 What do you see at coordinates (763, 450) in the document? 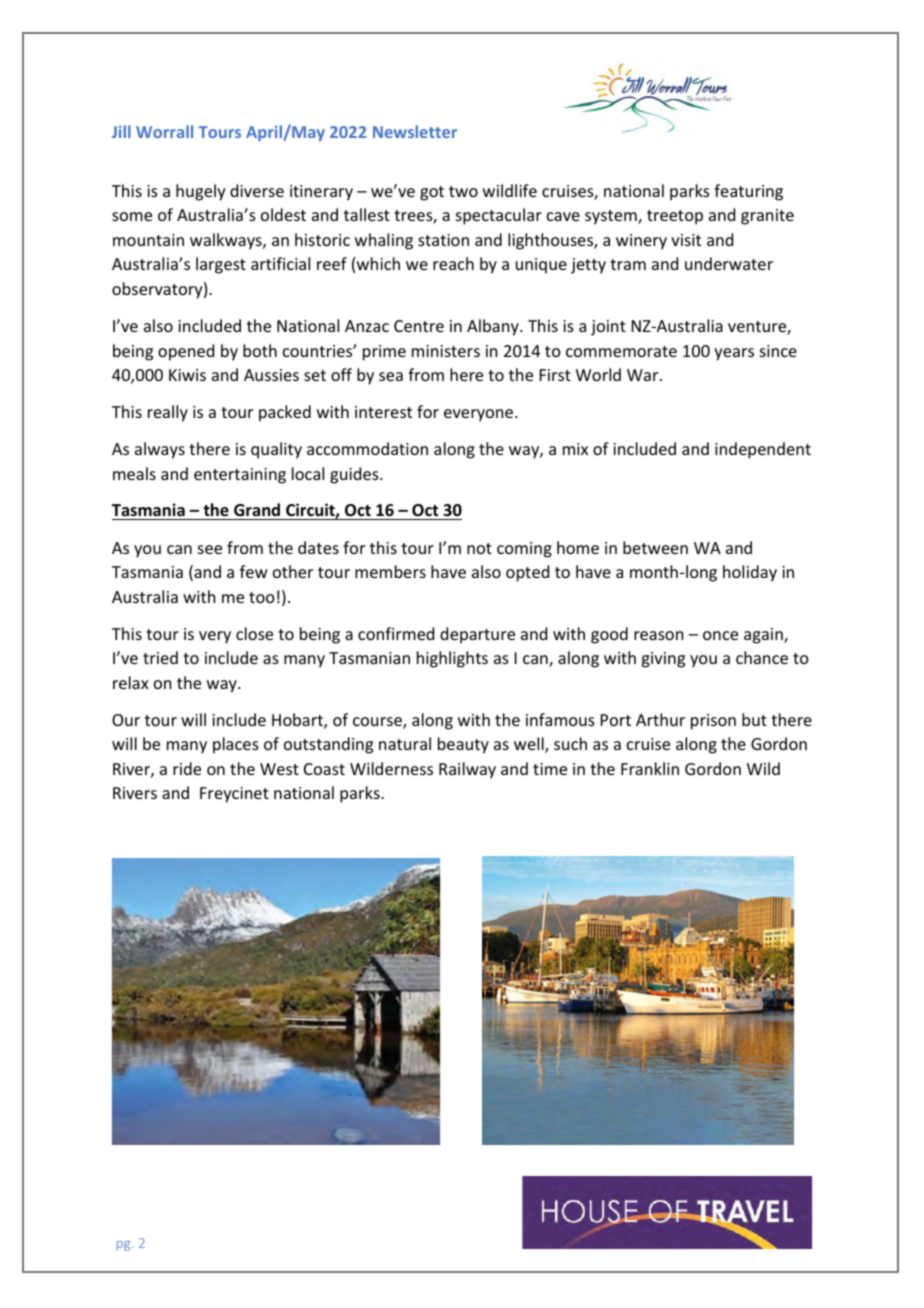
I see `independent` at bounding box center [763, 450].
